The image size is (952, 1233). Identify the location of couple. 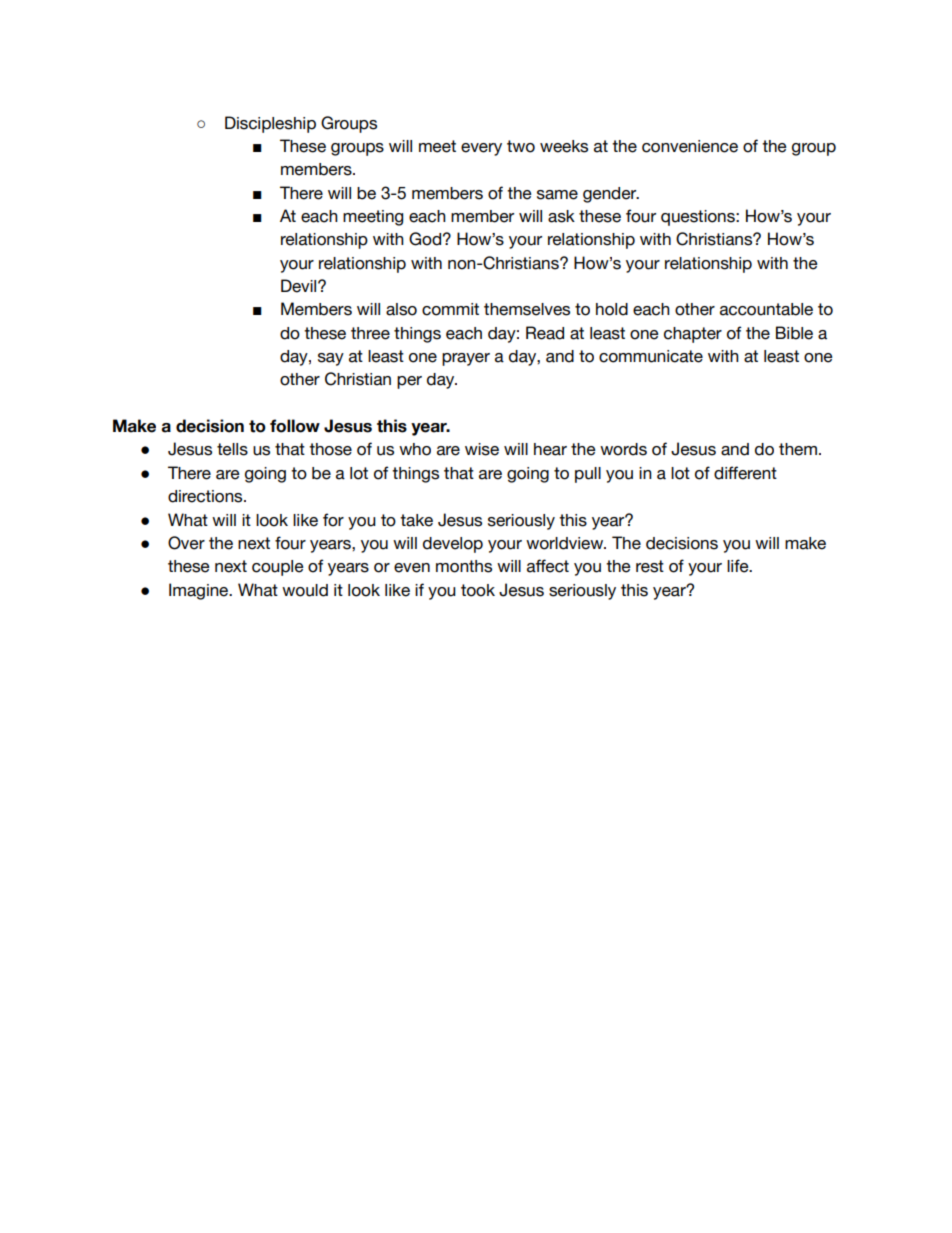
(278, 568).
